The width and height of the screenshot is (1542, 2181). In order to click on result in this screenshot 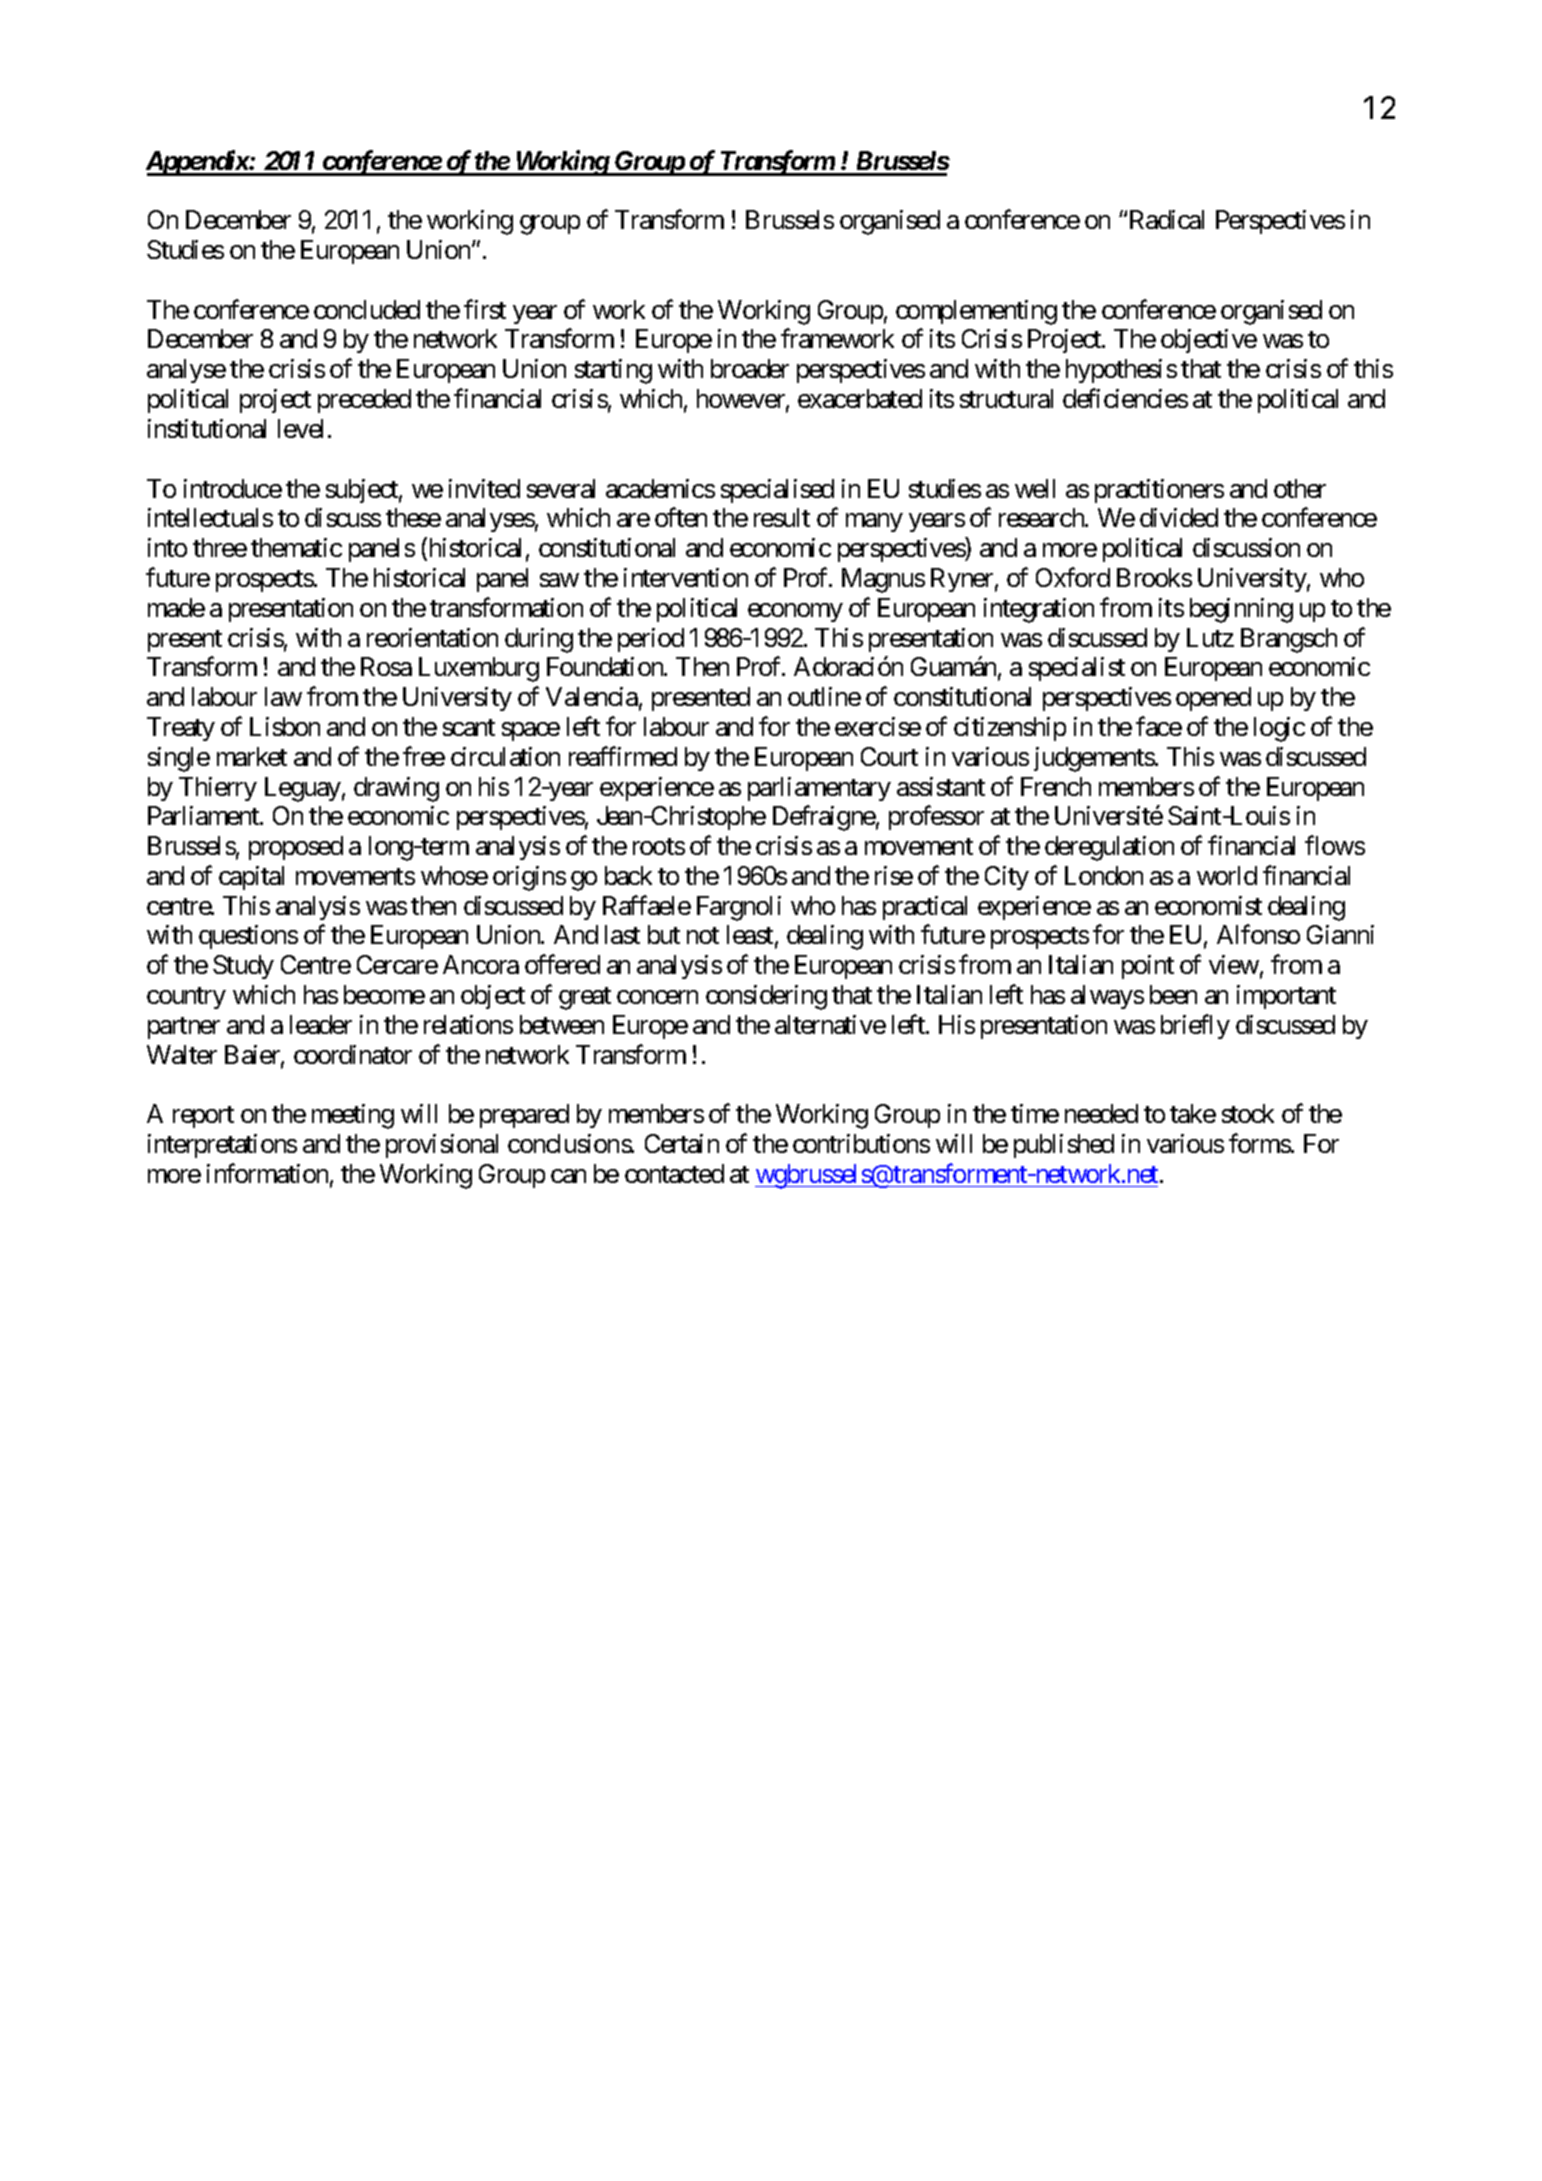, I will do `click(782, 517)`.
